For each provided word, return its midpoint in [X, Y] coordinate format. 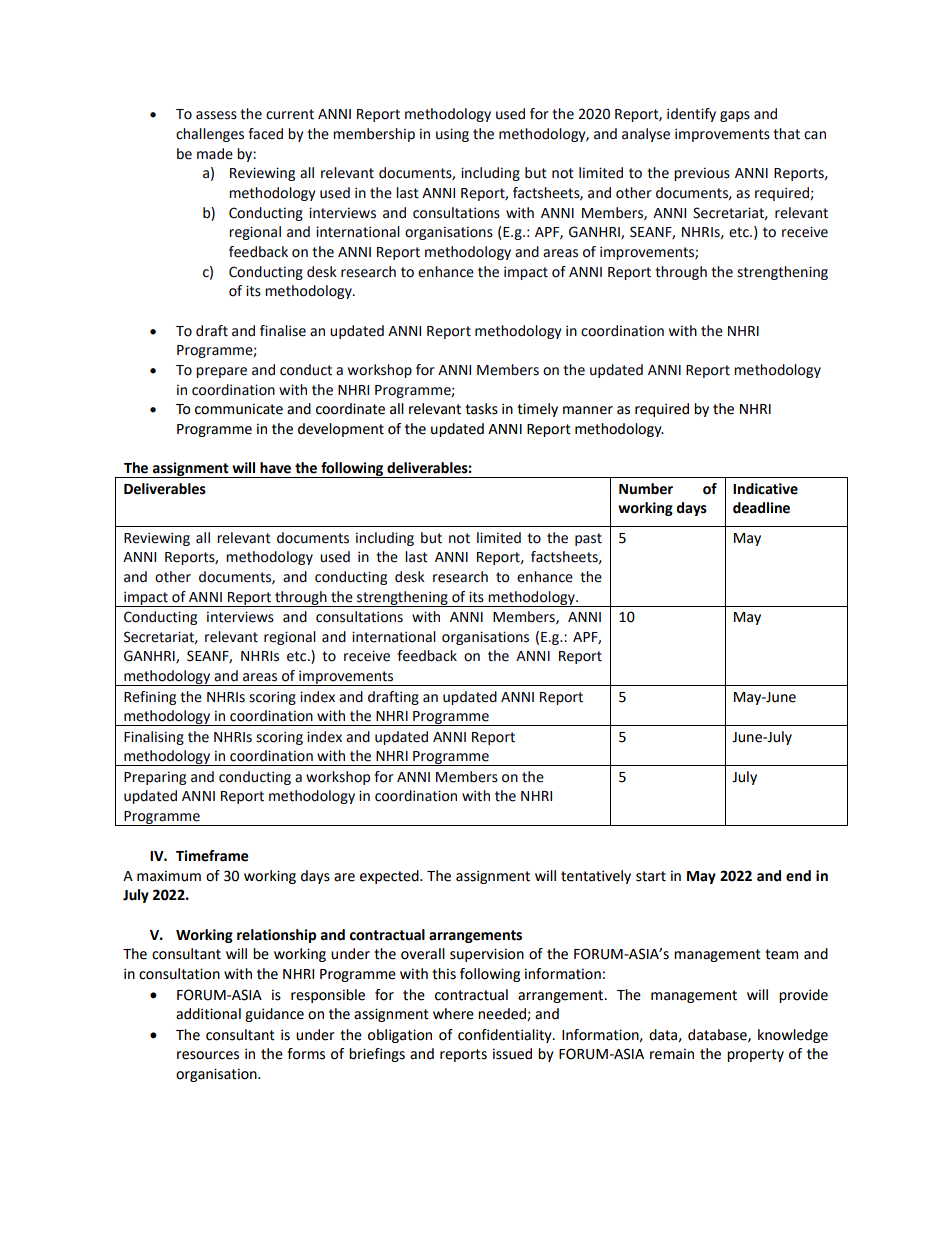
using [452, 135]
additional [208, 1014]
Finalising [154, 738]
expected [390, 877]
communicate [239, 409]
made [215, 154]
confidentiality [506, 1036]
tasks [481, 409]
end [798, 876]
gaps [735, 116]
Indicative [765, 489]
